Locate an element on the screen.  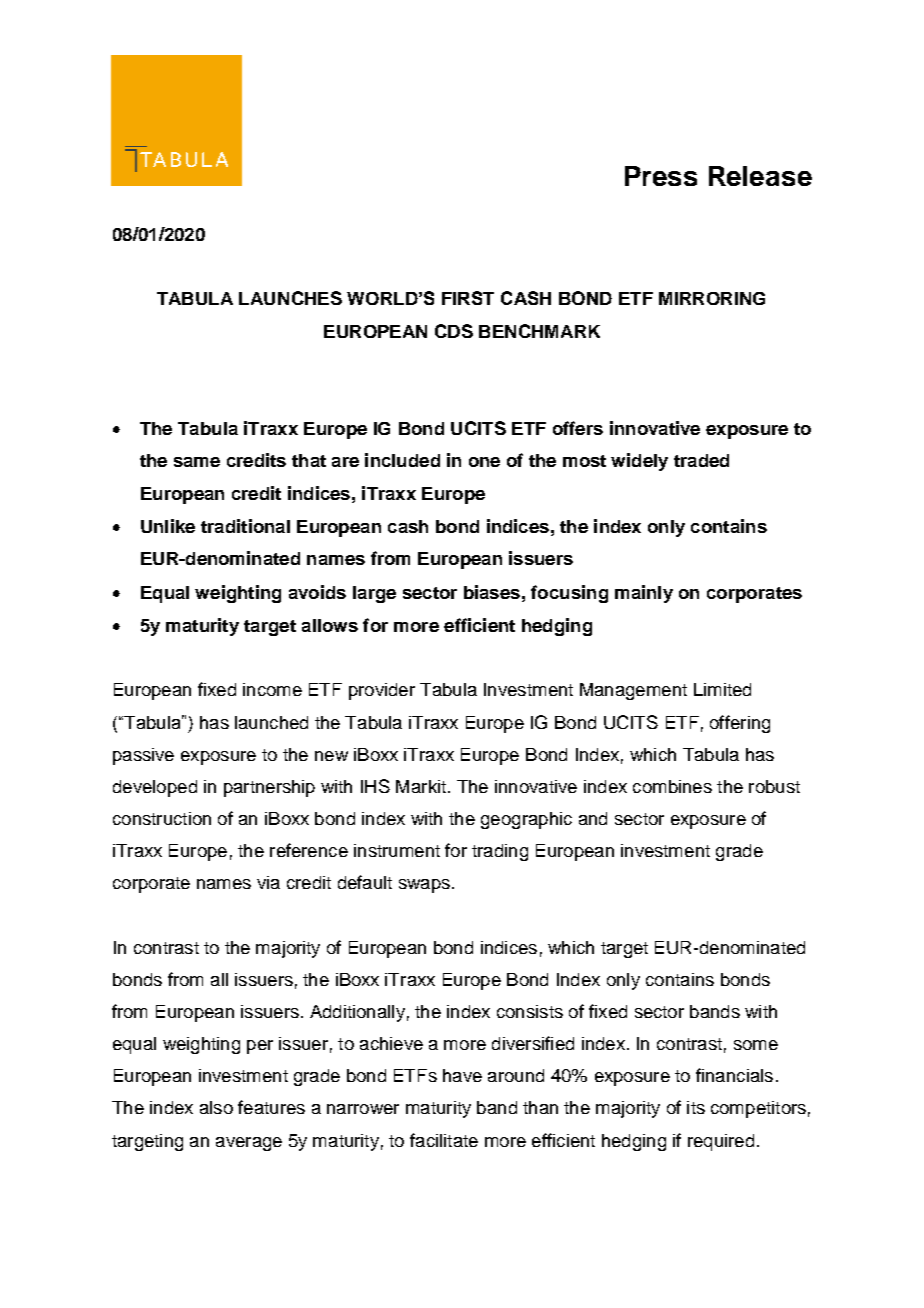
traded is located at coordinates (701, 460).
